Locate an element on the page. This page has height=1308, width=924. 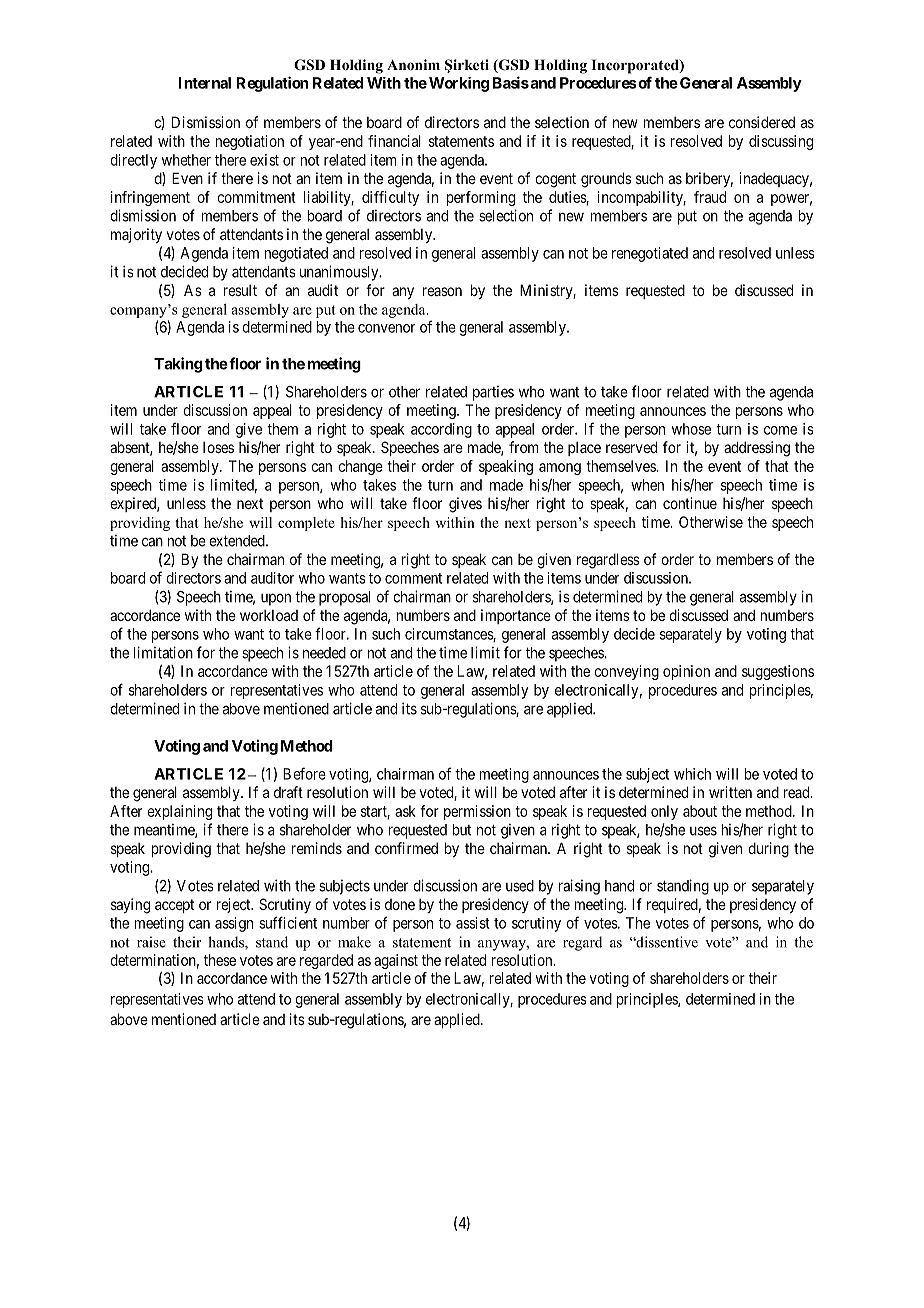
which is located at coordinates (692, 774).
